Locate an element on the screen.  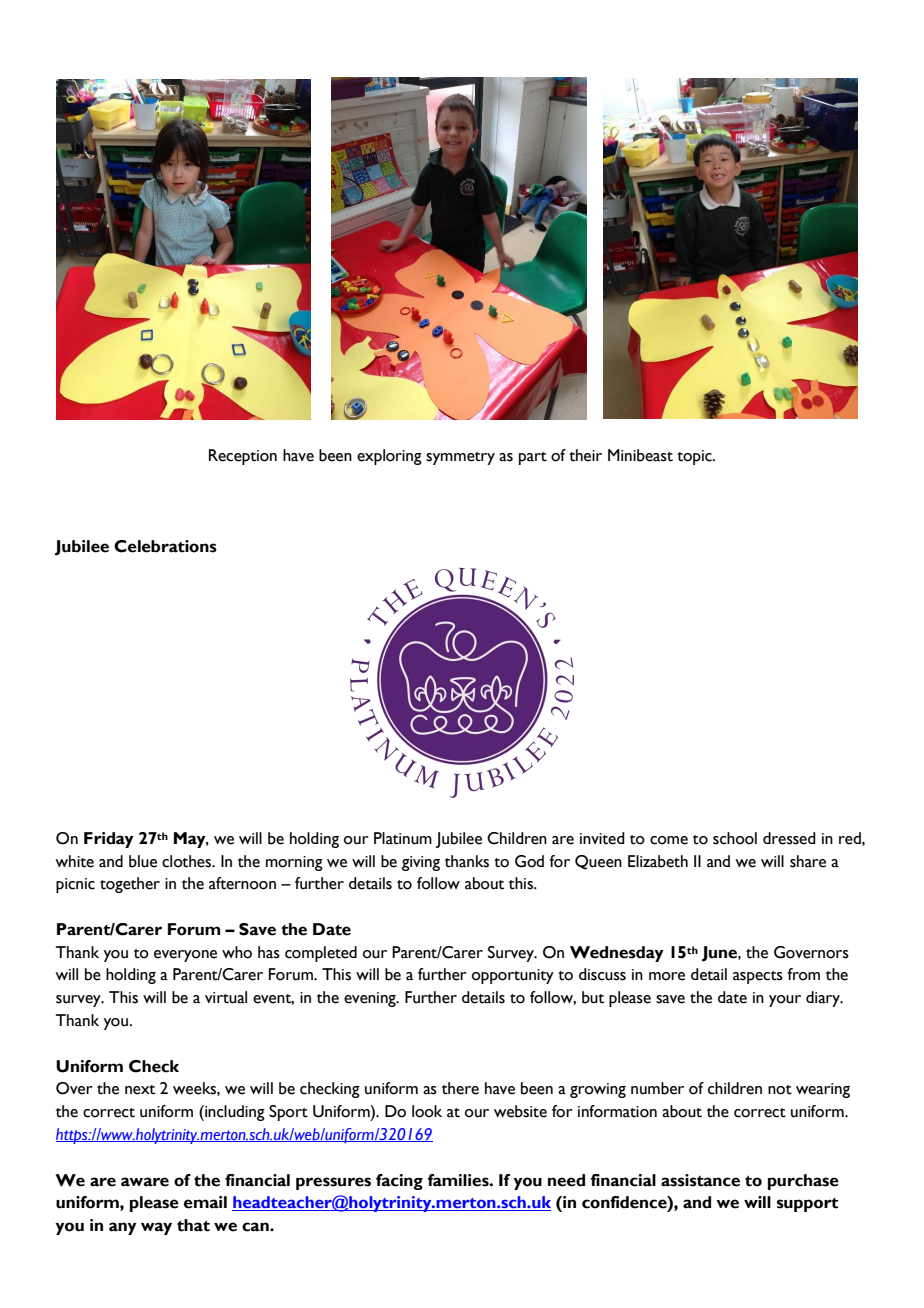
symmetry is located at coordinates (460, 458).
